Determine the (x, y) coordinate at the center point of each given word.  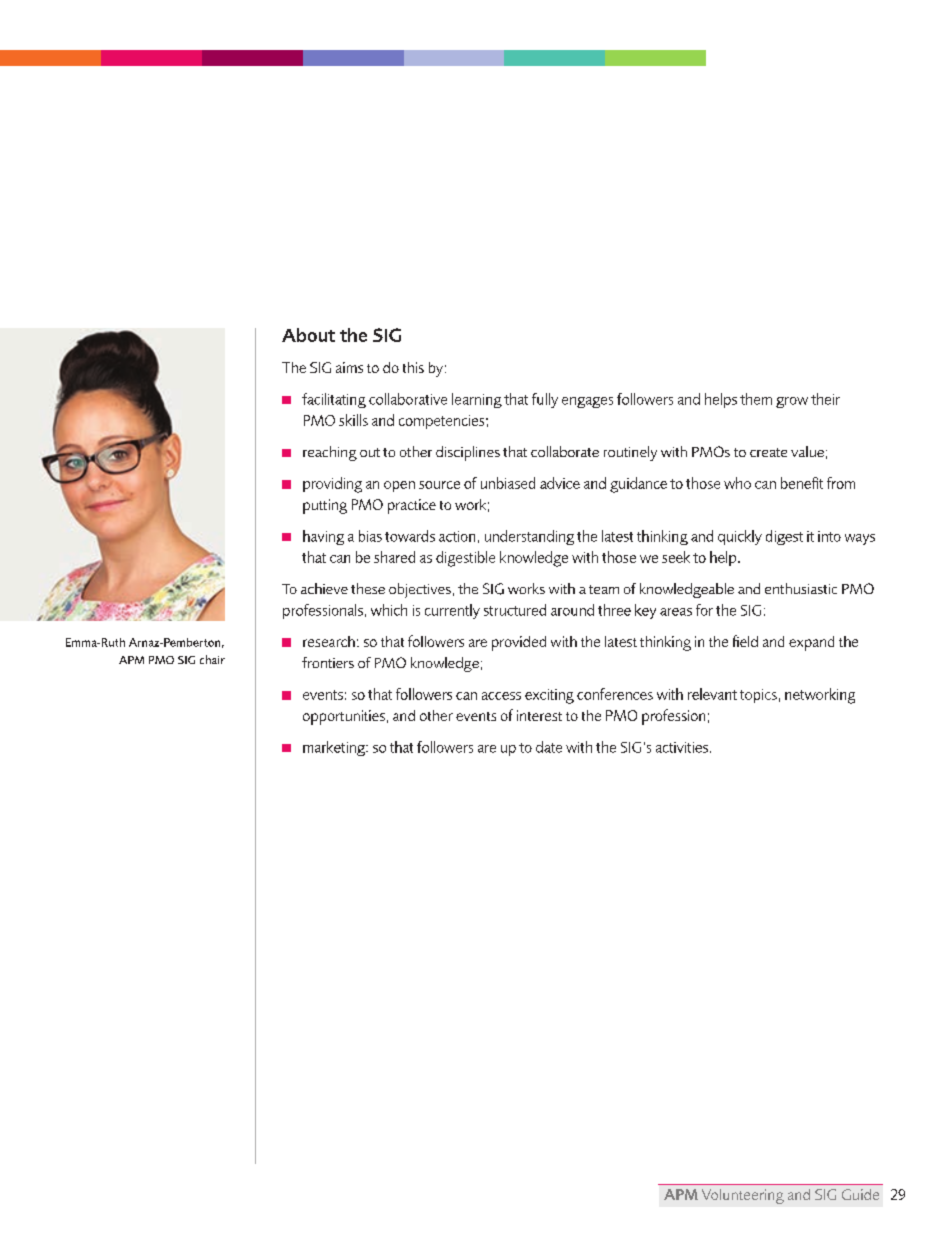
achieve (324, 588)
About (308, 335)
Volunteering (743, 1196)
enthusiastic (801, 588)
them (756, 399)
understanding (529, 537)
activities (683, 747)
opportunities (344, 717)
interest (539, 715)
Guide (860, 1194)
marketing (335, 748)
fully (545, 400)
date (549, 747)
